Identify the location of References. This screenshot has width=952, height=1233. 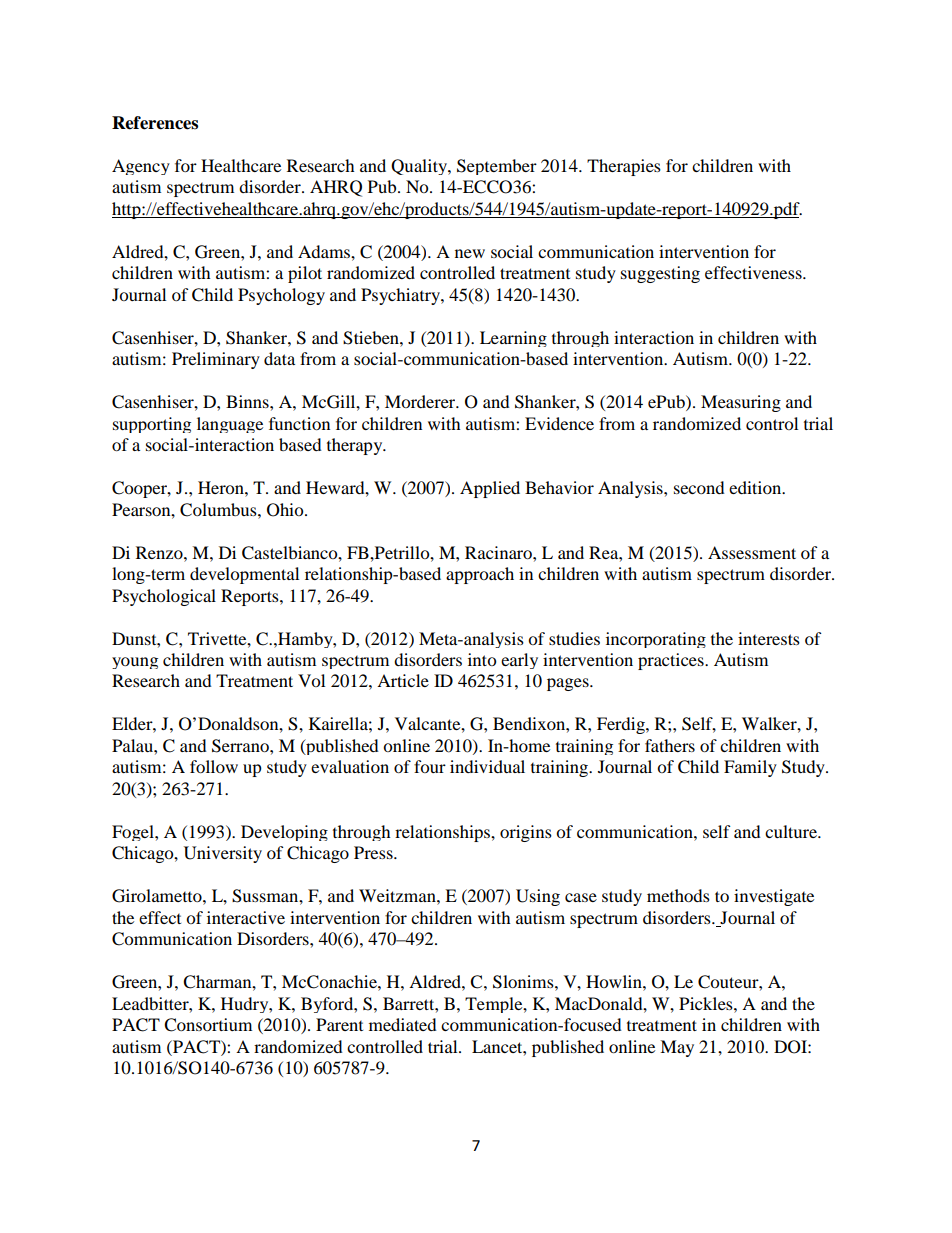
(155, 123).
